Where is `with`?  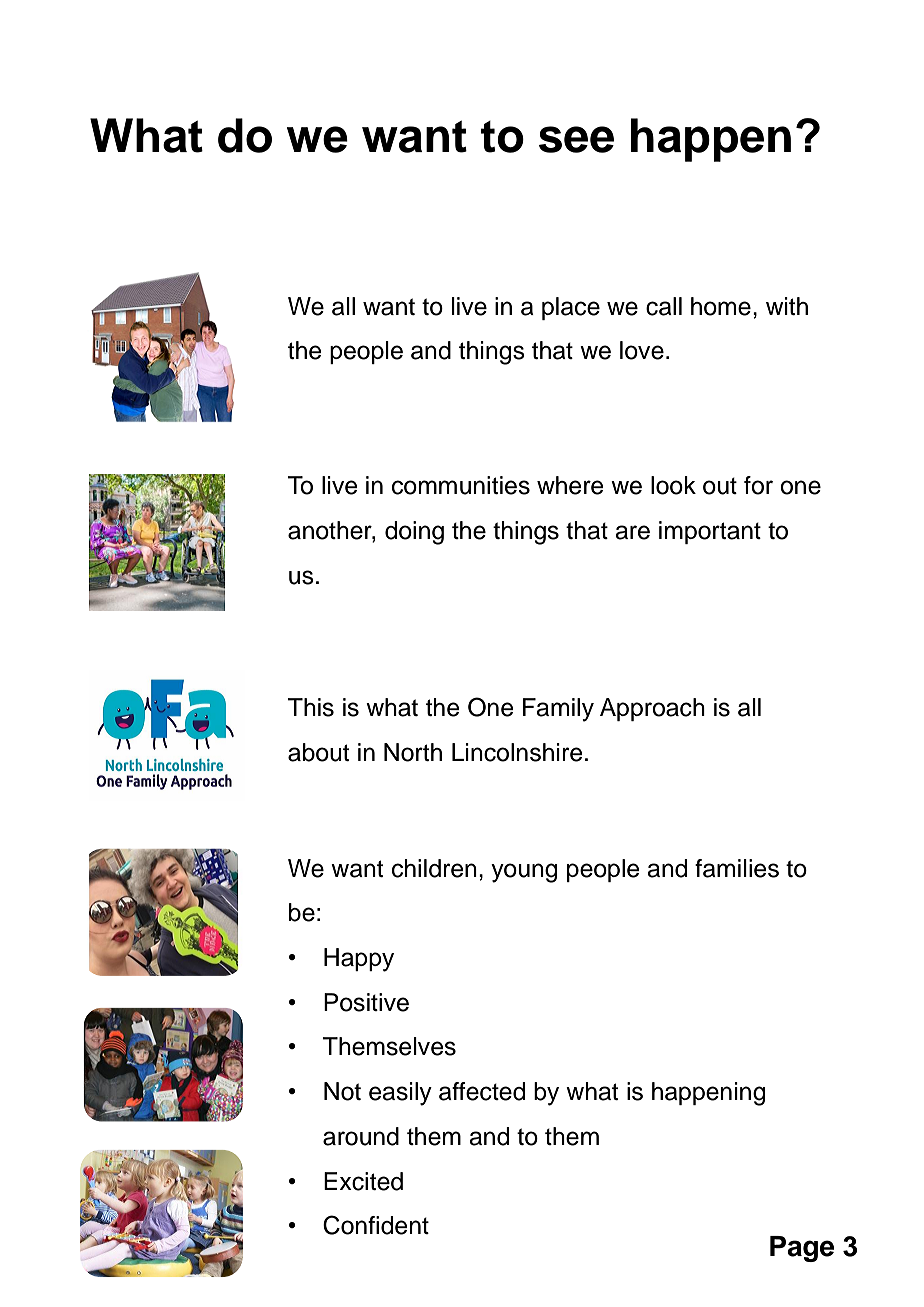
with is located at coordinates (787, 306).
